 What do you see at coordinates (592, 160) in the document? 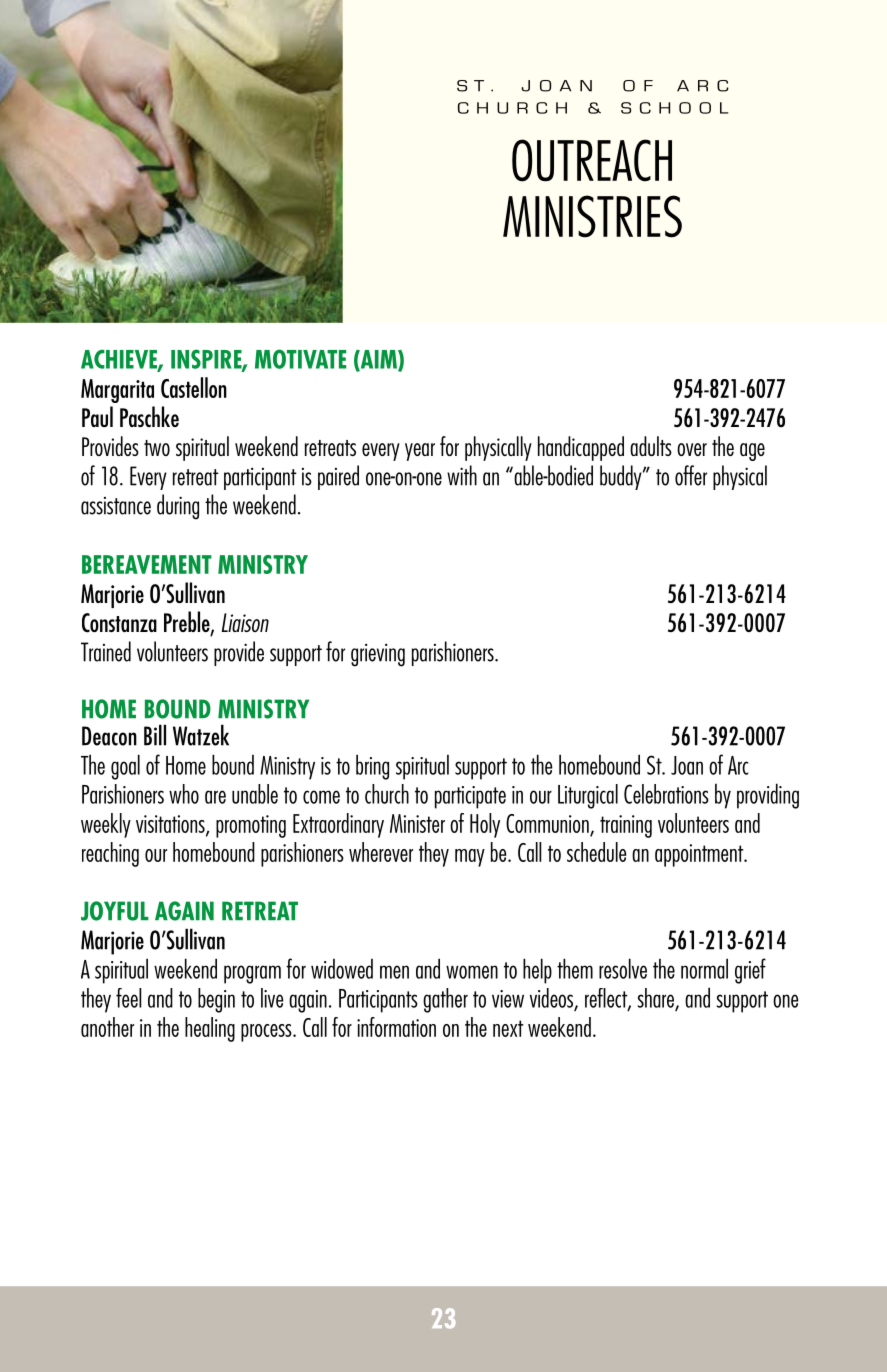
I see `OUTREACH` at bounding box center [592, 160].
